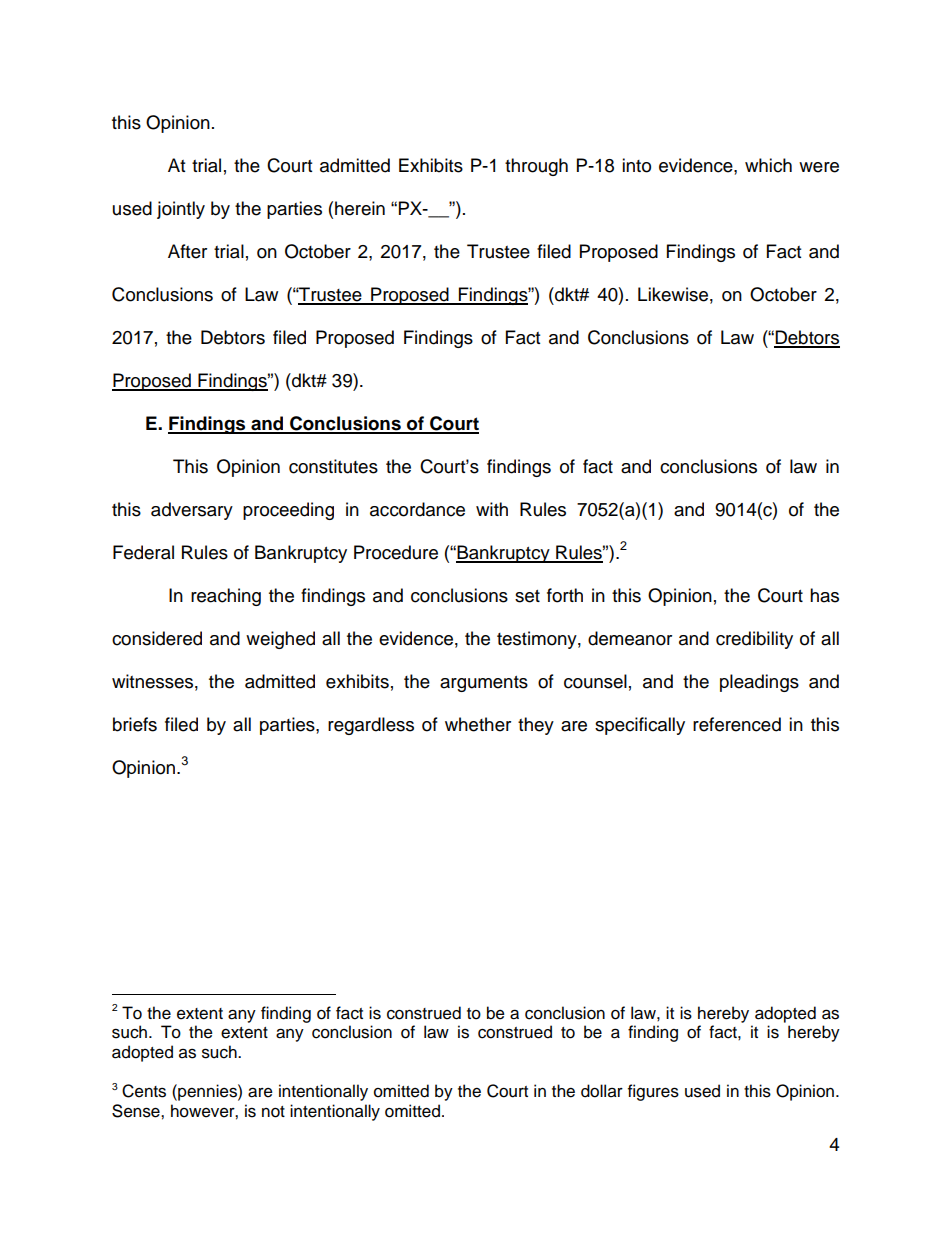 The width and height of the screenshot is (952, 1233). What do you see at coordinates (484, 684) in the screenshot?
I see `arguments` at bounding box center [484, 684].
